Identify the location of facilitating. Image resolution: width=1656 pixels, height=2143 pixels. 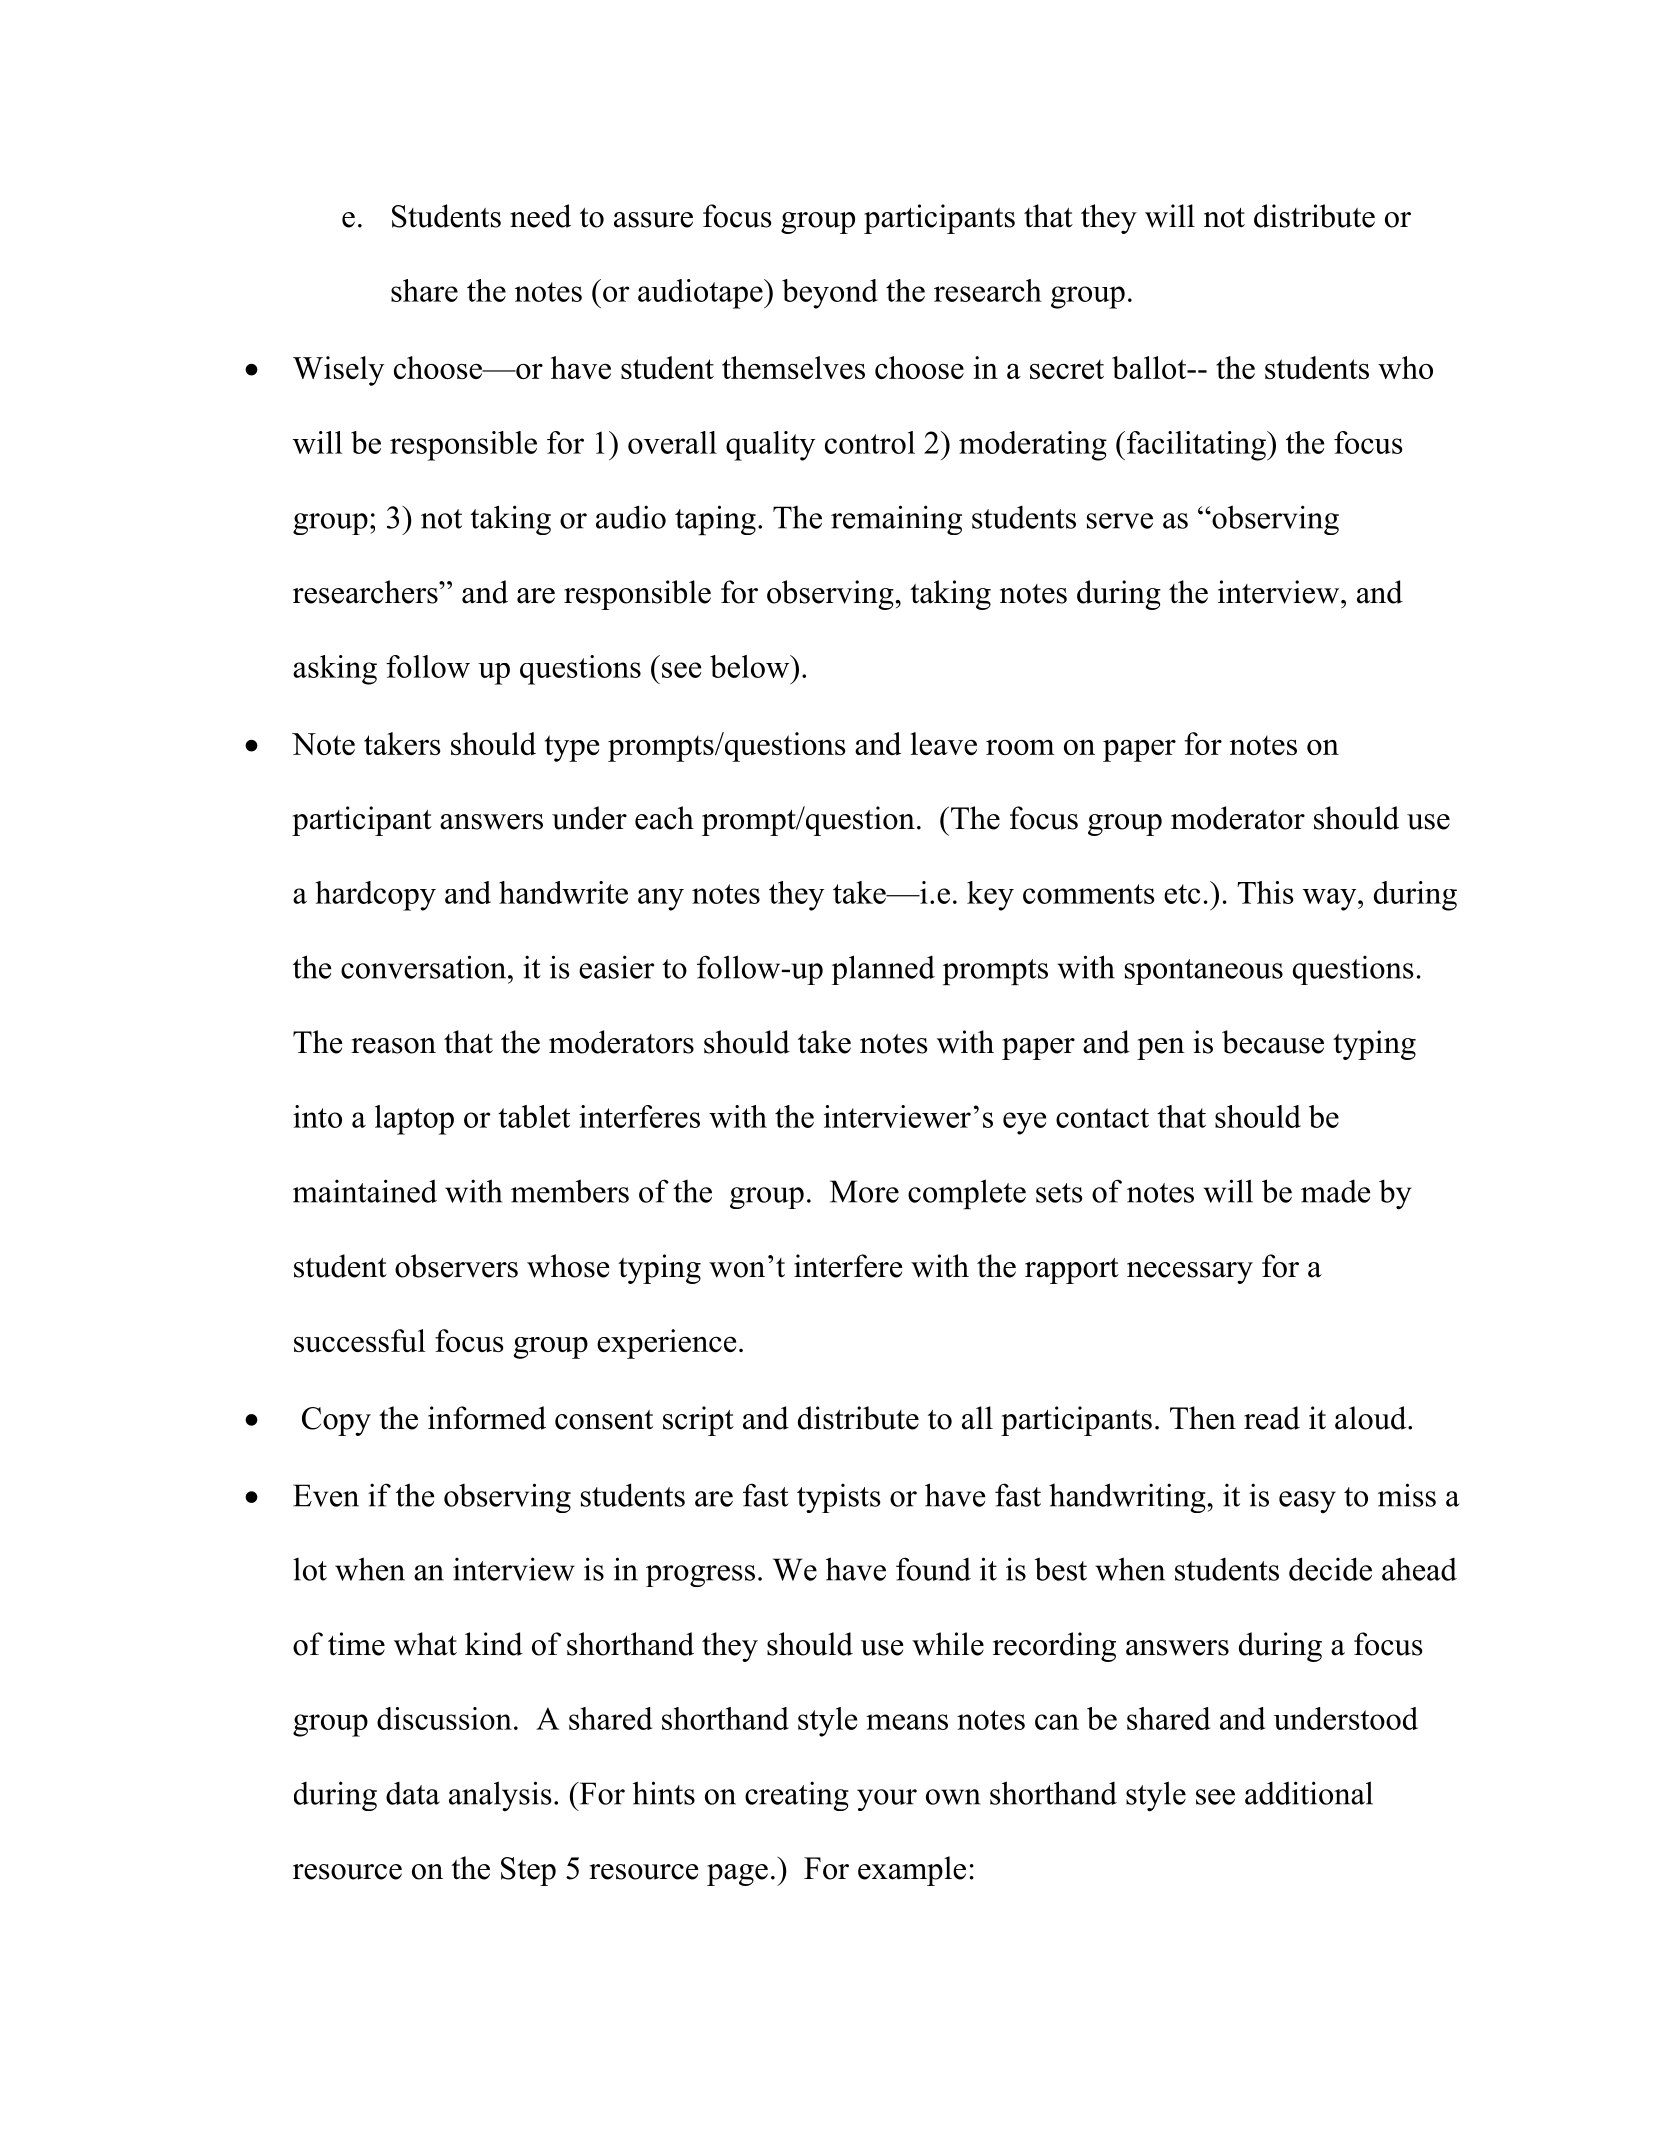
(1197, 446).
